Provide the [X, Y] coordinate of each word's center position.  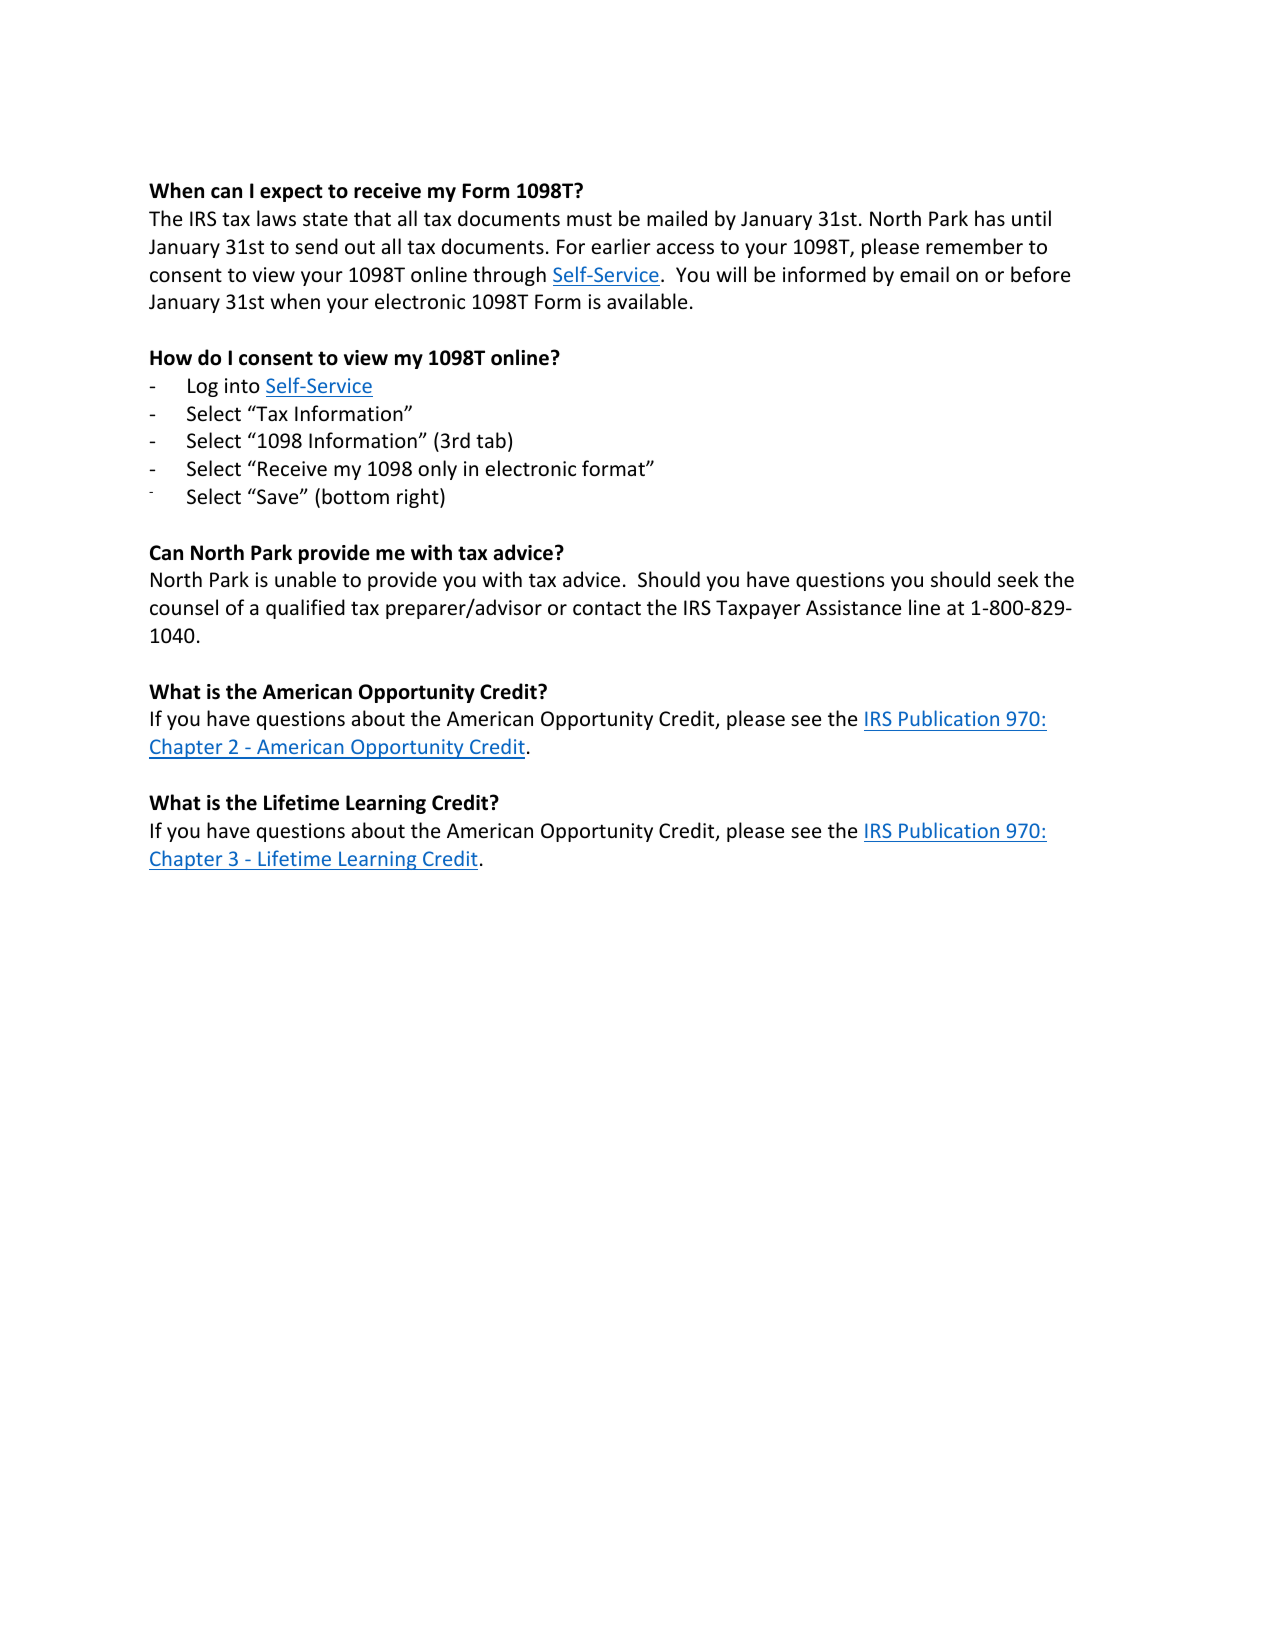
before [1040, 274]
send [316, 246]
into [242, 385]
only [437, 470]
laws [276, 218]
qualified [305, 609]
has [990, 218]
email [924, 274]
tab [491, 440]
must [589, 219]
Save [278, 496]
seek [1018, 579]
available [647, 301]
